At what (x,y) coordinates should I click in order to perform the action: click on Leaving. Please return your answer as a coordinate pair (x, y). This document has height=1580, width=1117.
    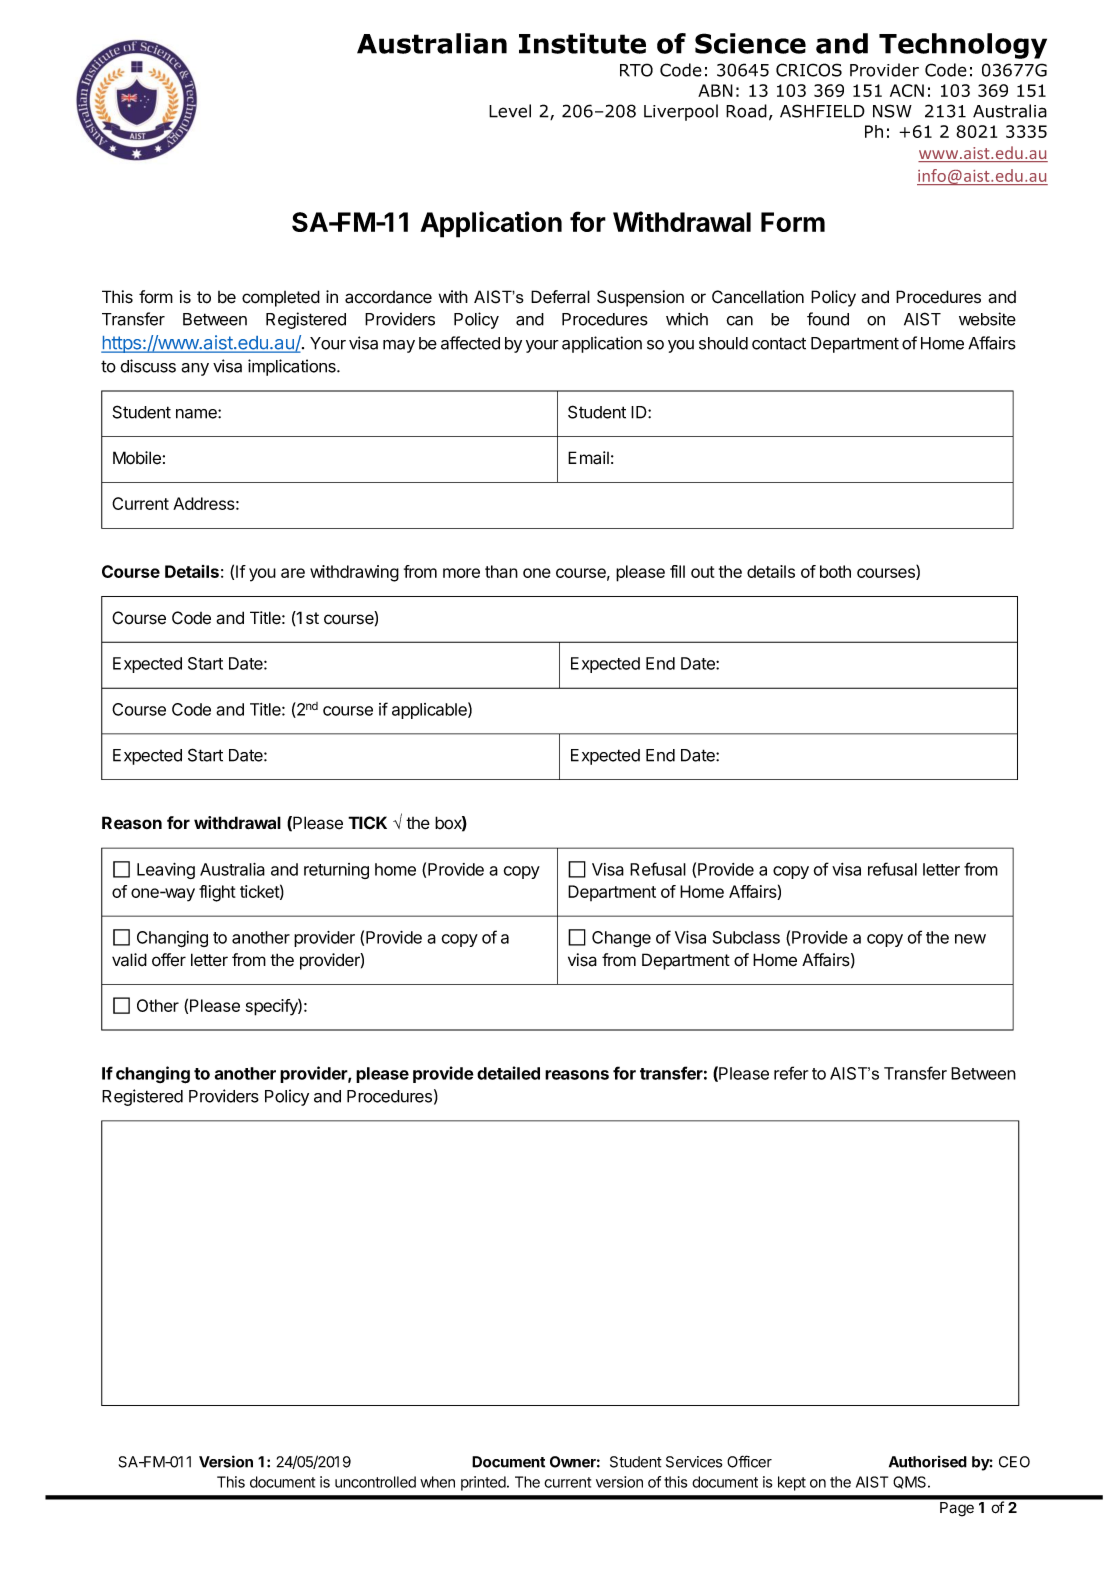
    Looking at the image, I should click on (166, 871).
